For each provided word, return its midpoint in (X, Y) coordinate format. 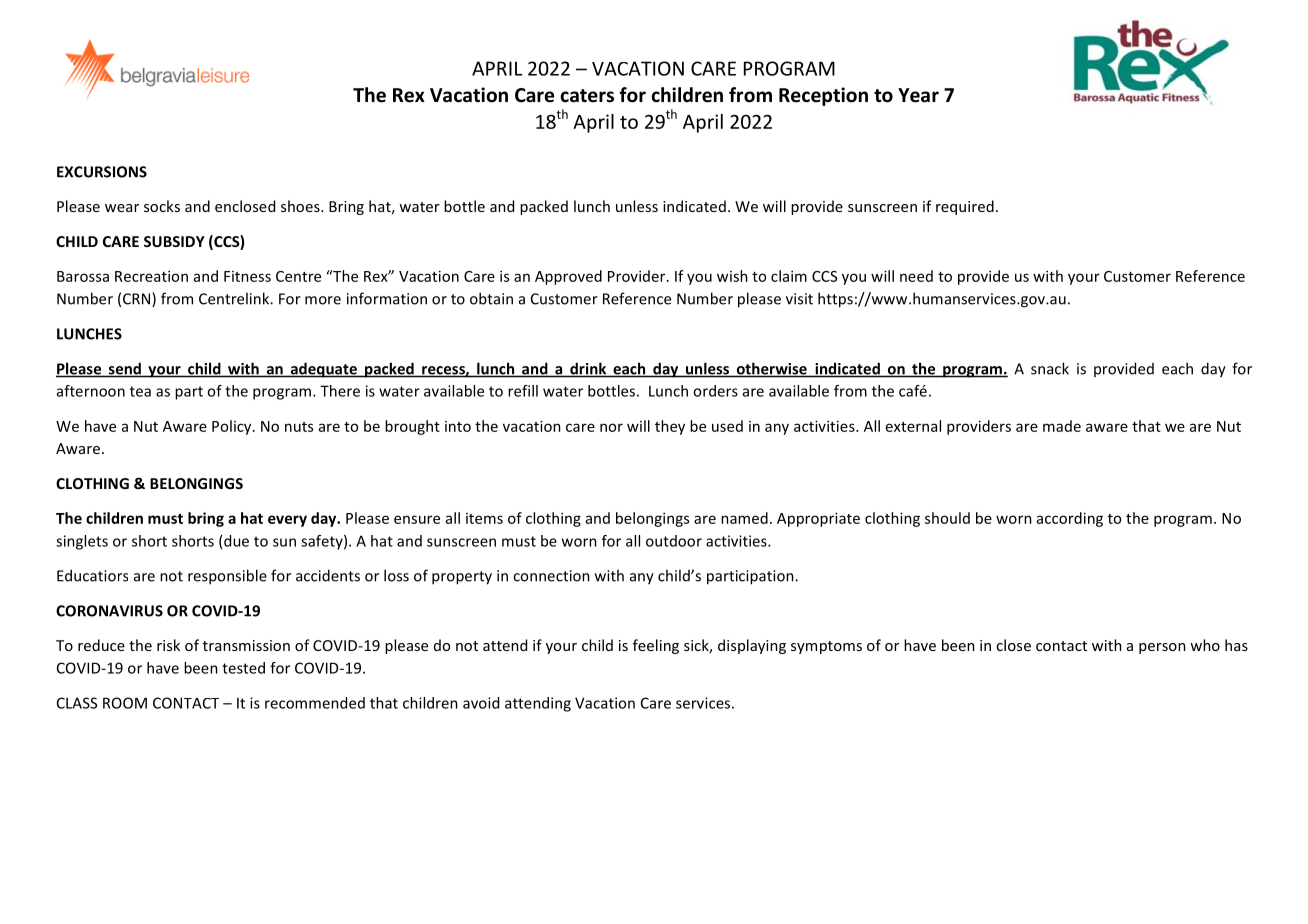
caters (587, 96)
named (744, 518)
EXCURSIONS (102, 172)
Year (918, 95)
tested (243, 668)
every (287, 521)
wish (732, 276)
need (916, 276)
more (323, 300)
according (1070, 519)
